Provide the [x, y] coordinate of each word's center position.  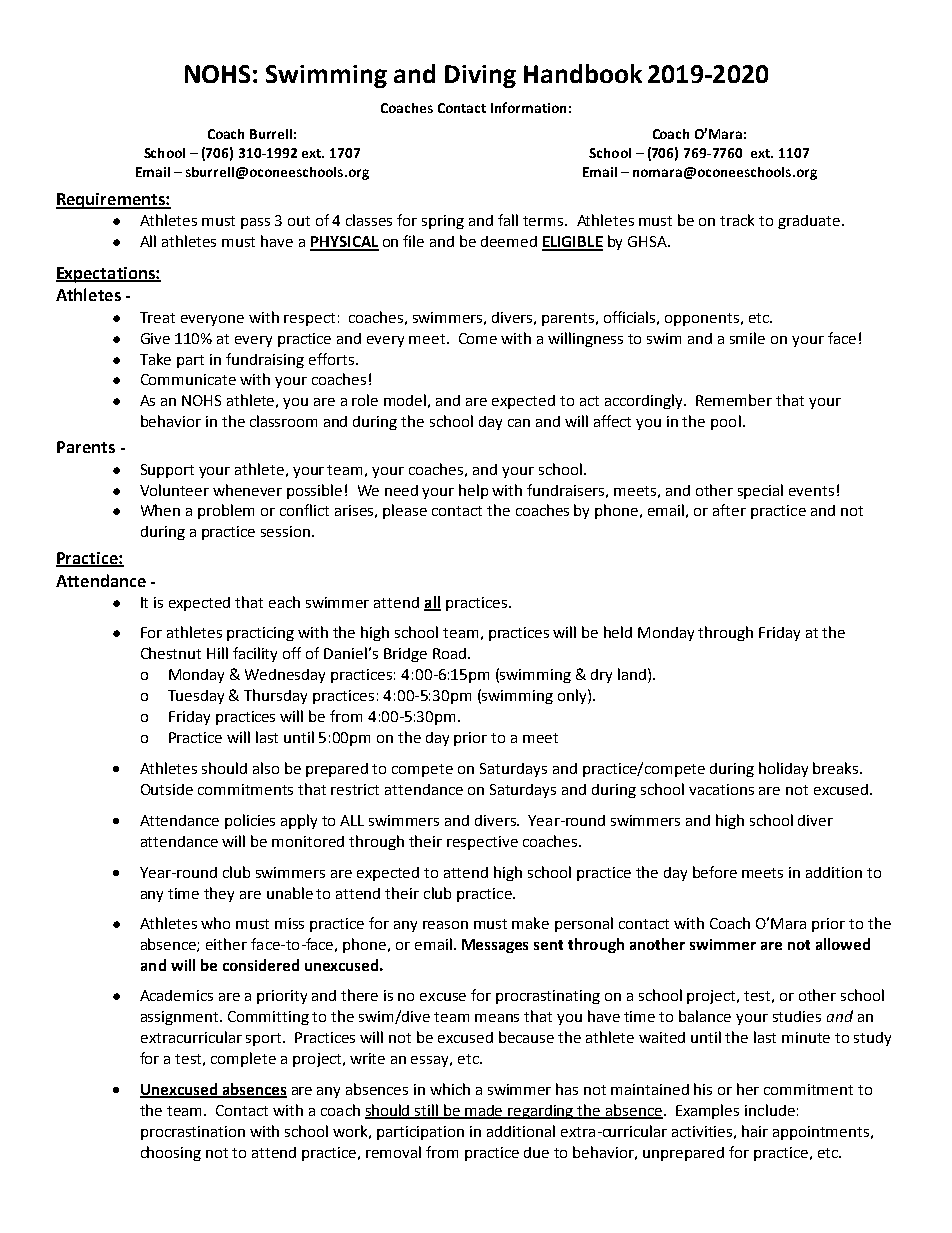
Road [451, 653]
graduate [809, 222]
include [770, 1110]
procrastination [193, 1133]
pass [255, 223]
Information [528, 107]
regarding [541, 1112]
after [729, 510]
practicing [260, 634]
